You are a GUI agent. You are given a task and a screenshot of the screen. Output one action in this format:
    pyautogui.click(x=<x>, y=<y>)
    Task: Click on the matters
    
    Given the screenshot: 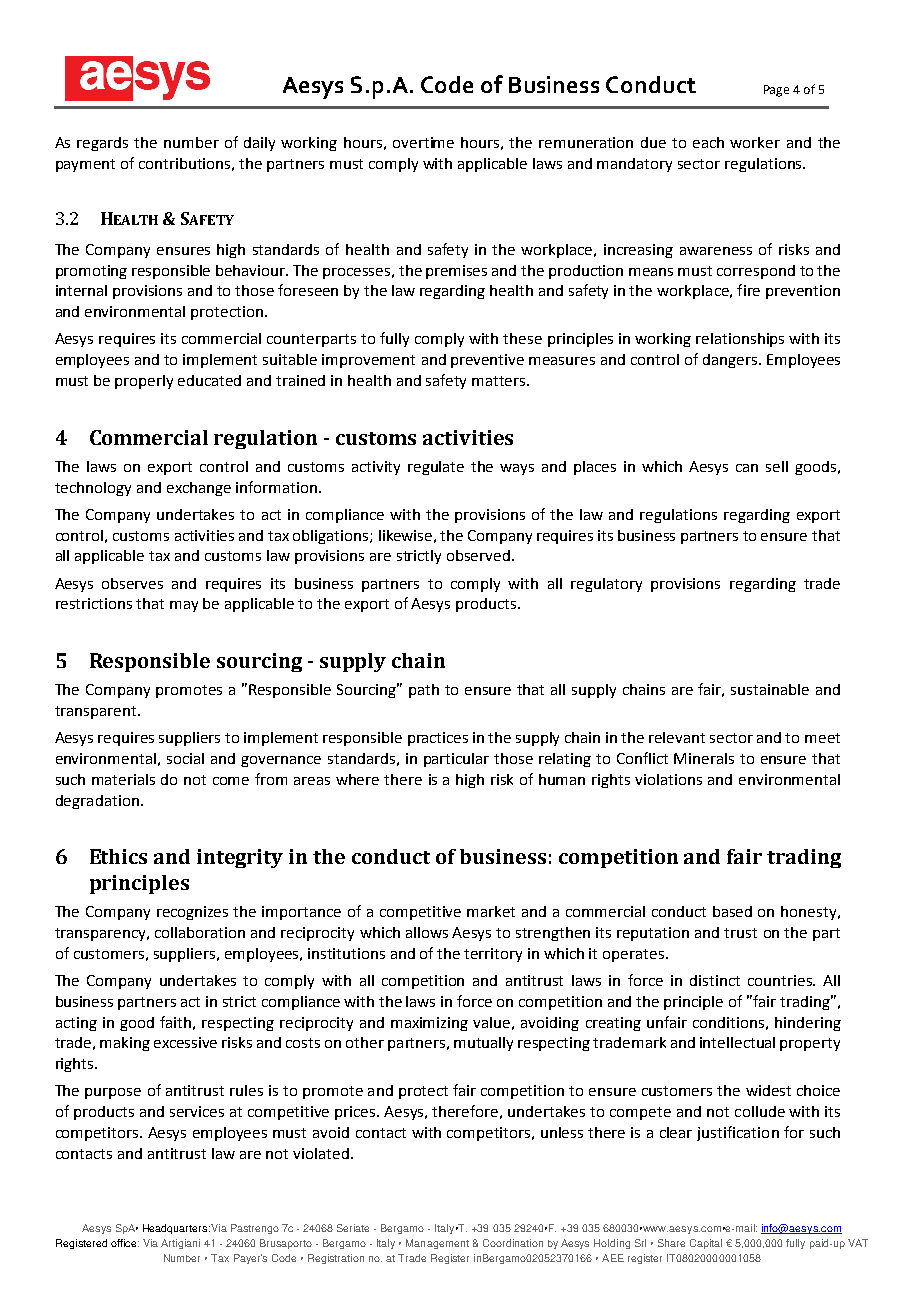 What is the action you would take?
    pyautogui.click(x=500, y=381)
